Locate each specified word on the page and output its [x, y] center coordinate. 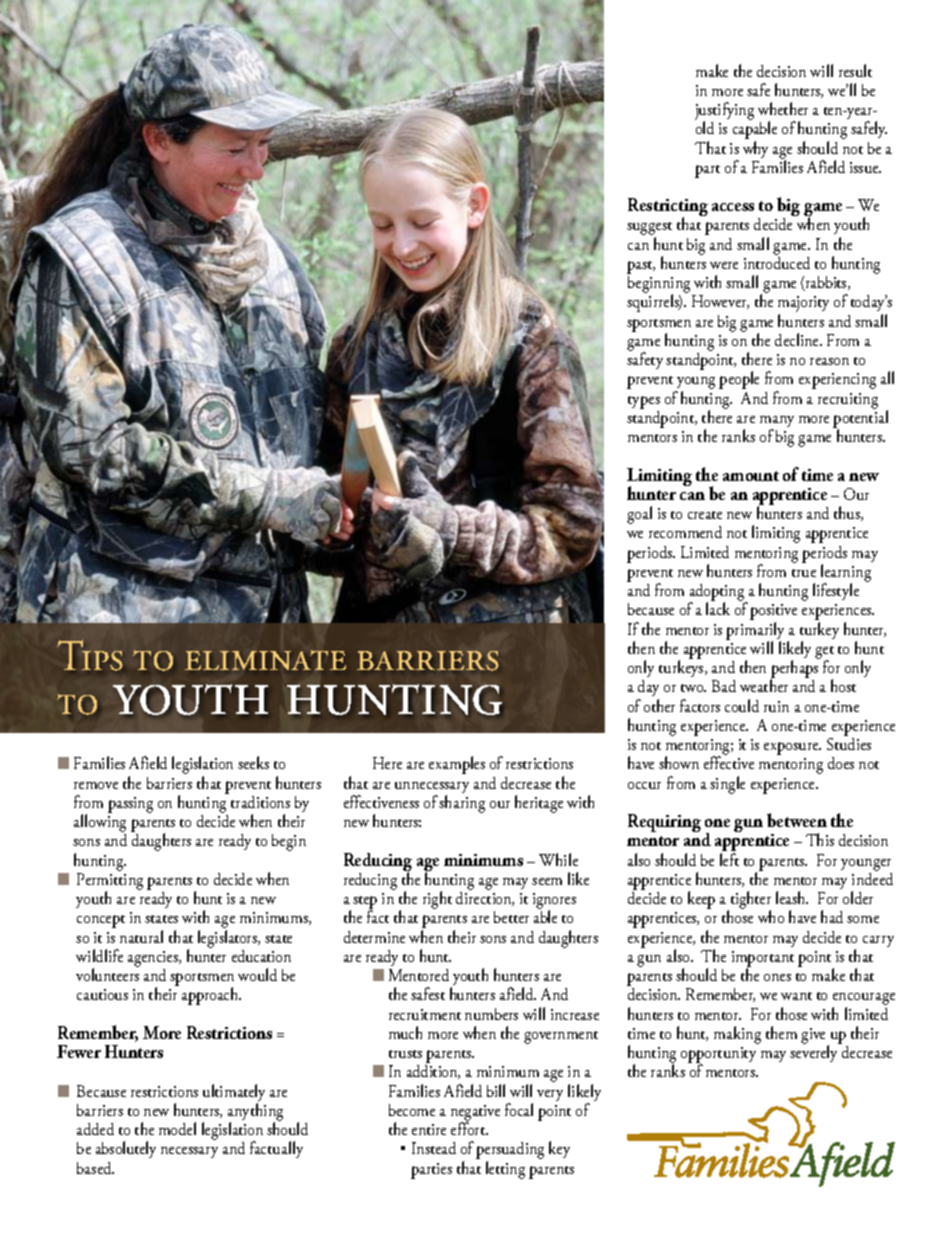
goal [639, 515]
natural [141, 936]
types [644, 402]
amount [751, 476]
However [720, 302]
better [511, 917]
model [177, 1128]
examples [457, 765]
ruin [776, 706]
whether [783, 108]
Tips [90, 655]
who [771, 916]
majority [803, 305]
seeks [253, 762]
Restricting [668, 208]
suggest [649, 230]
